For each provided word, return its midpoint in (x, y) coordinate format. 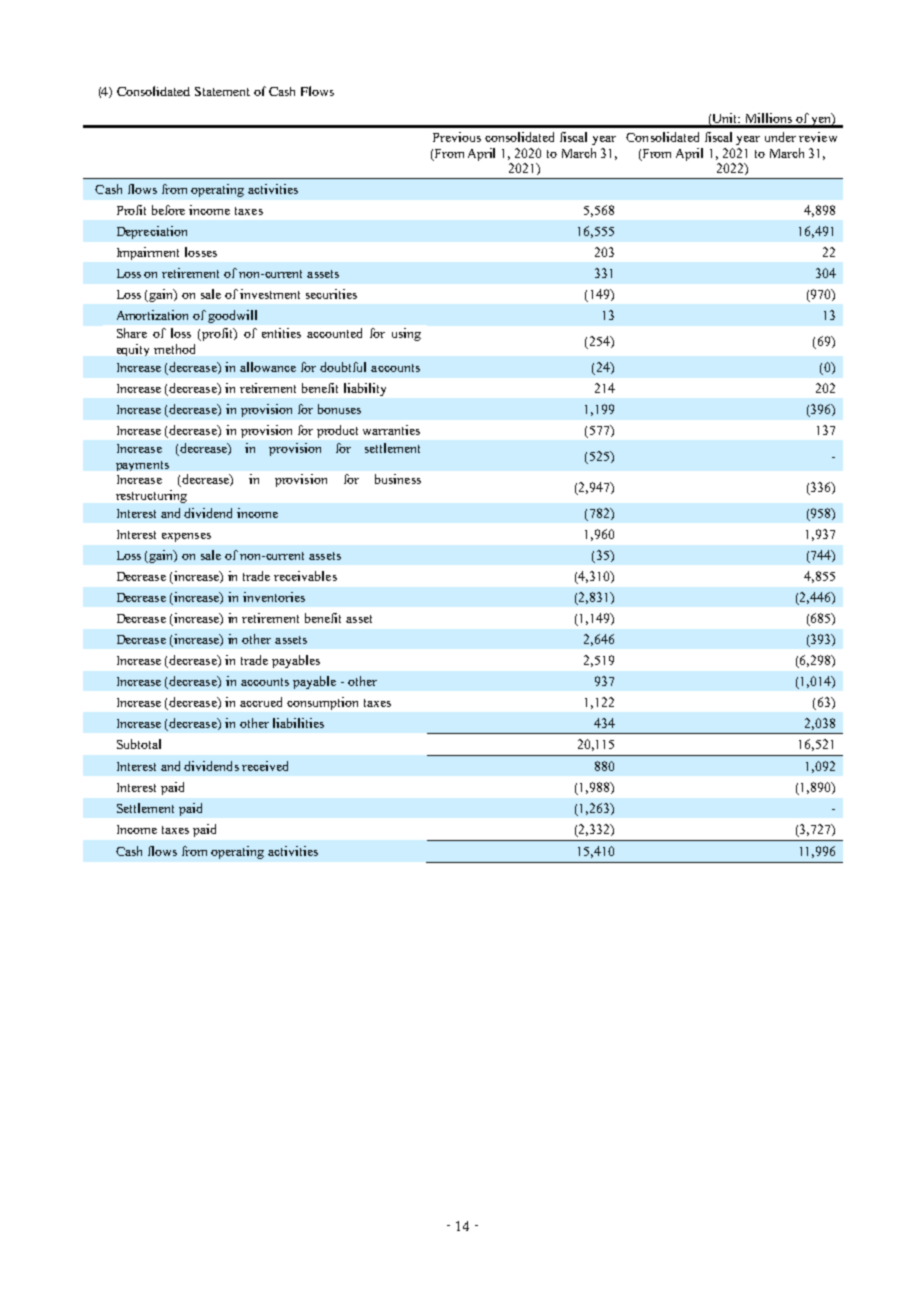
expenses (186, 537)
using (406, 334)
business (398, 479)
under (780, 137)
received (265, 766)
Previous (457, 137)
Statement (222, 91)
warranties (391, 430)
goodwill (232, 316)
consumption (322, 703)
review (818, 137)
